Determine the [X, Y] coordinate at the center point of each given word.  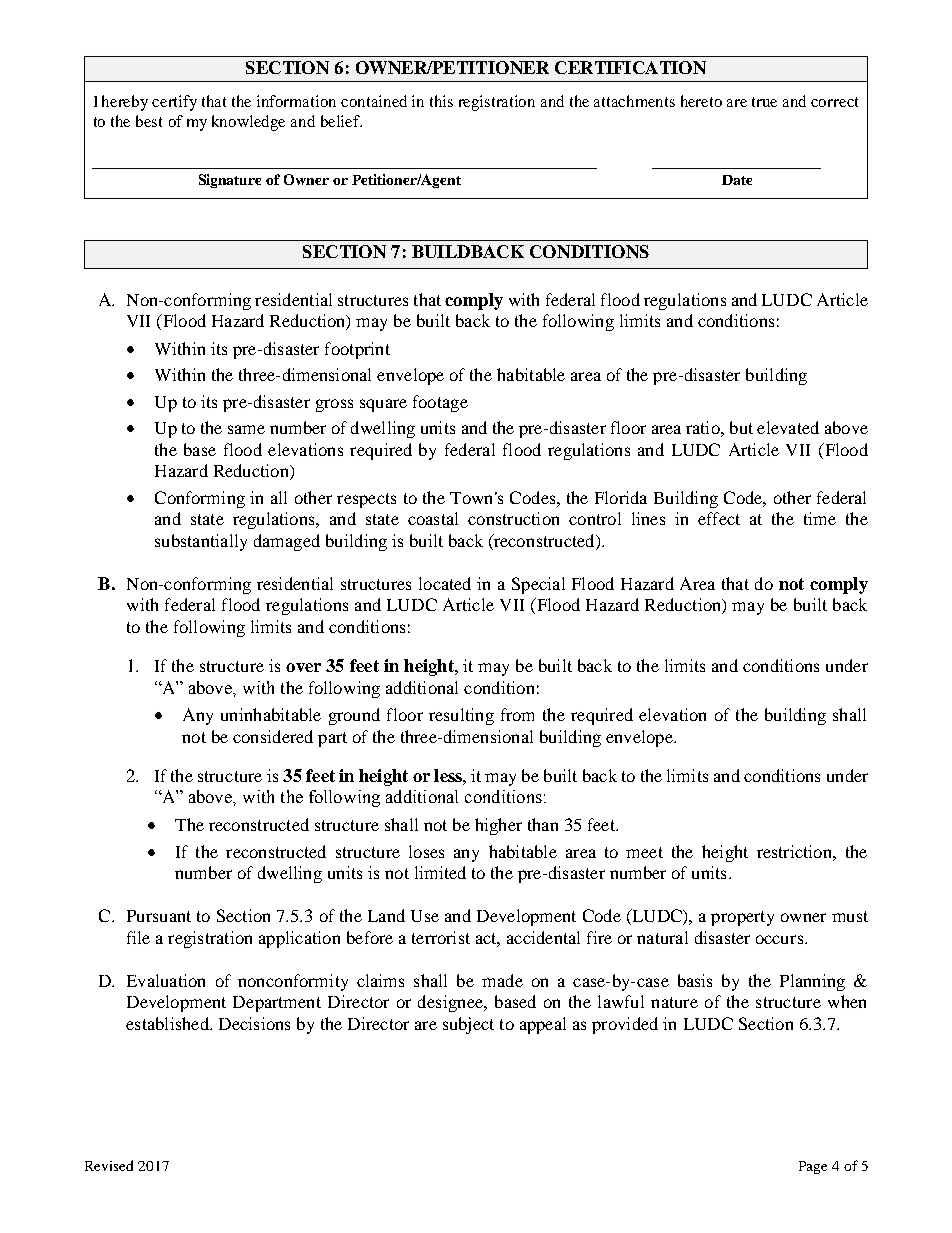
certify [174, 103]
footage [440, 403]
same [246, 429]
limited [440, 872]
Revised [109, 1165]
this [441, 101]
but [741, 427]
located [445, 583]
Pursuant [159, 916]
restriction [795, 851]
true [764, 102]
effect [719, 518]
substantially [201, 542]
